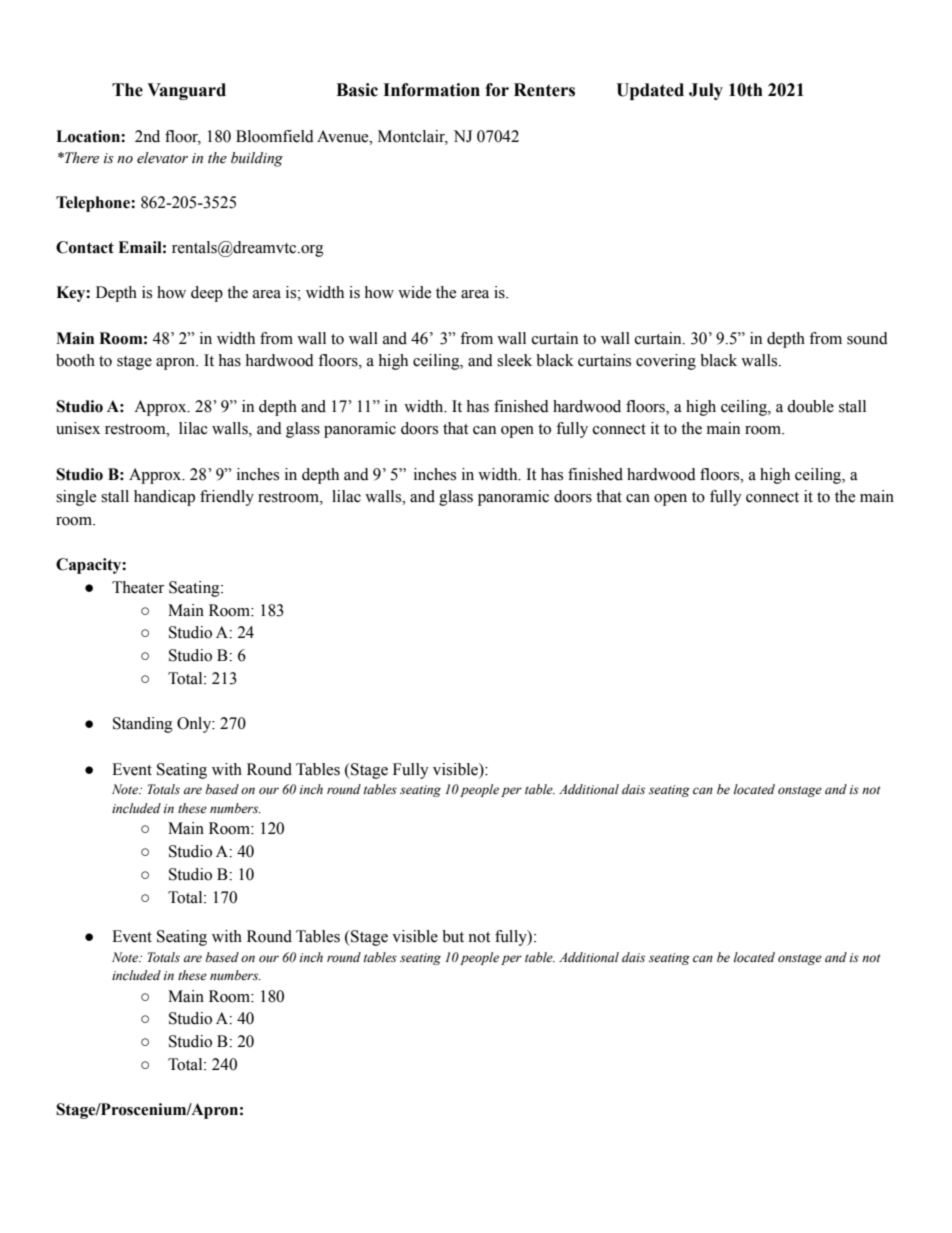 This screenshot has width=952, height=1233. I want to click on Vanguard, so click(186, 91).
